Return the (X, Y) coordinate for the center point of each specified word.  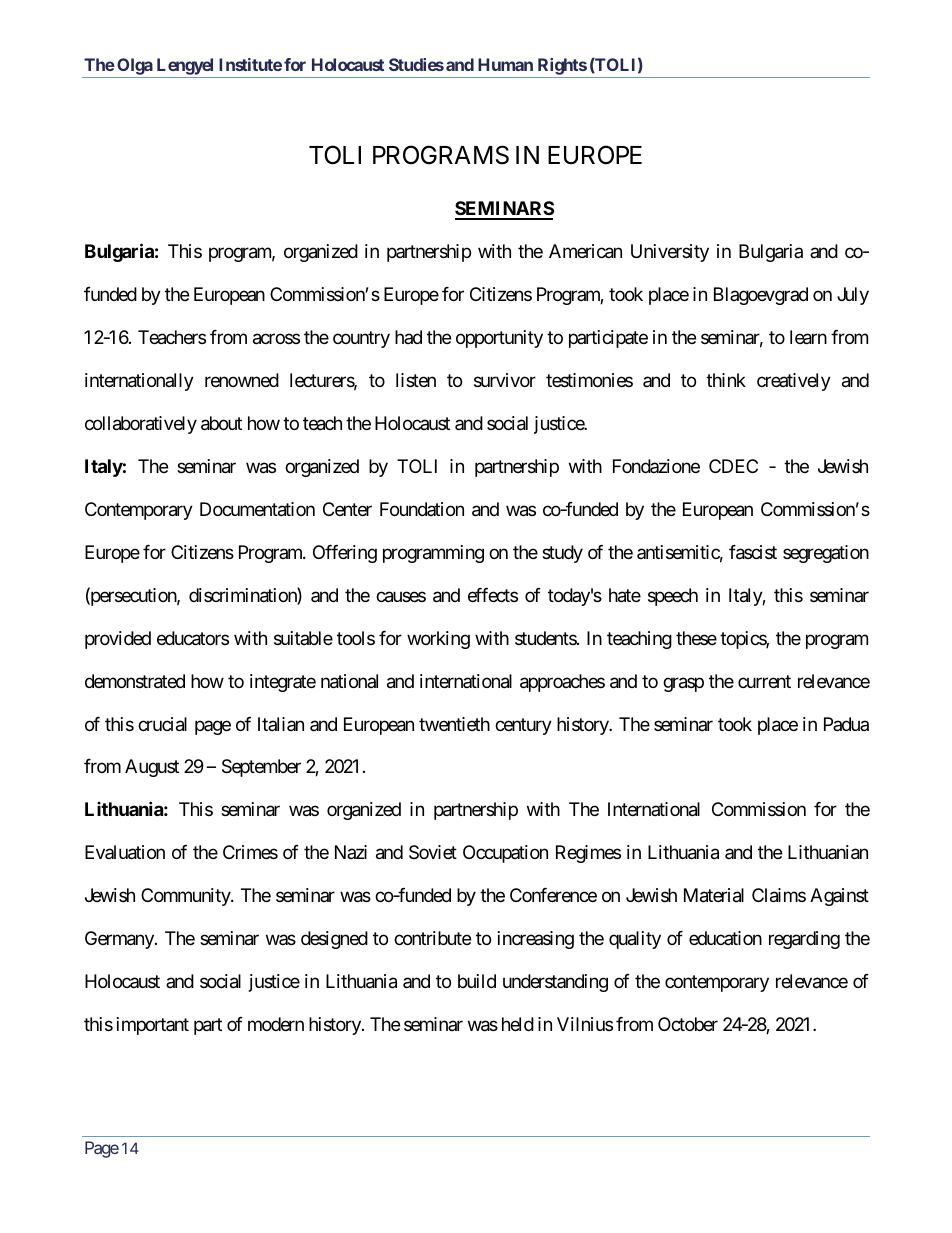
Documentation (257, 509)
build (477, 981)
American (585, 251)
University (670, 253)
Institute (250, 64)
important (153, 1026)
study (562, 554)
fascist (753, 552)
